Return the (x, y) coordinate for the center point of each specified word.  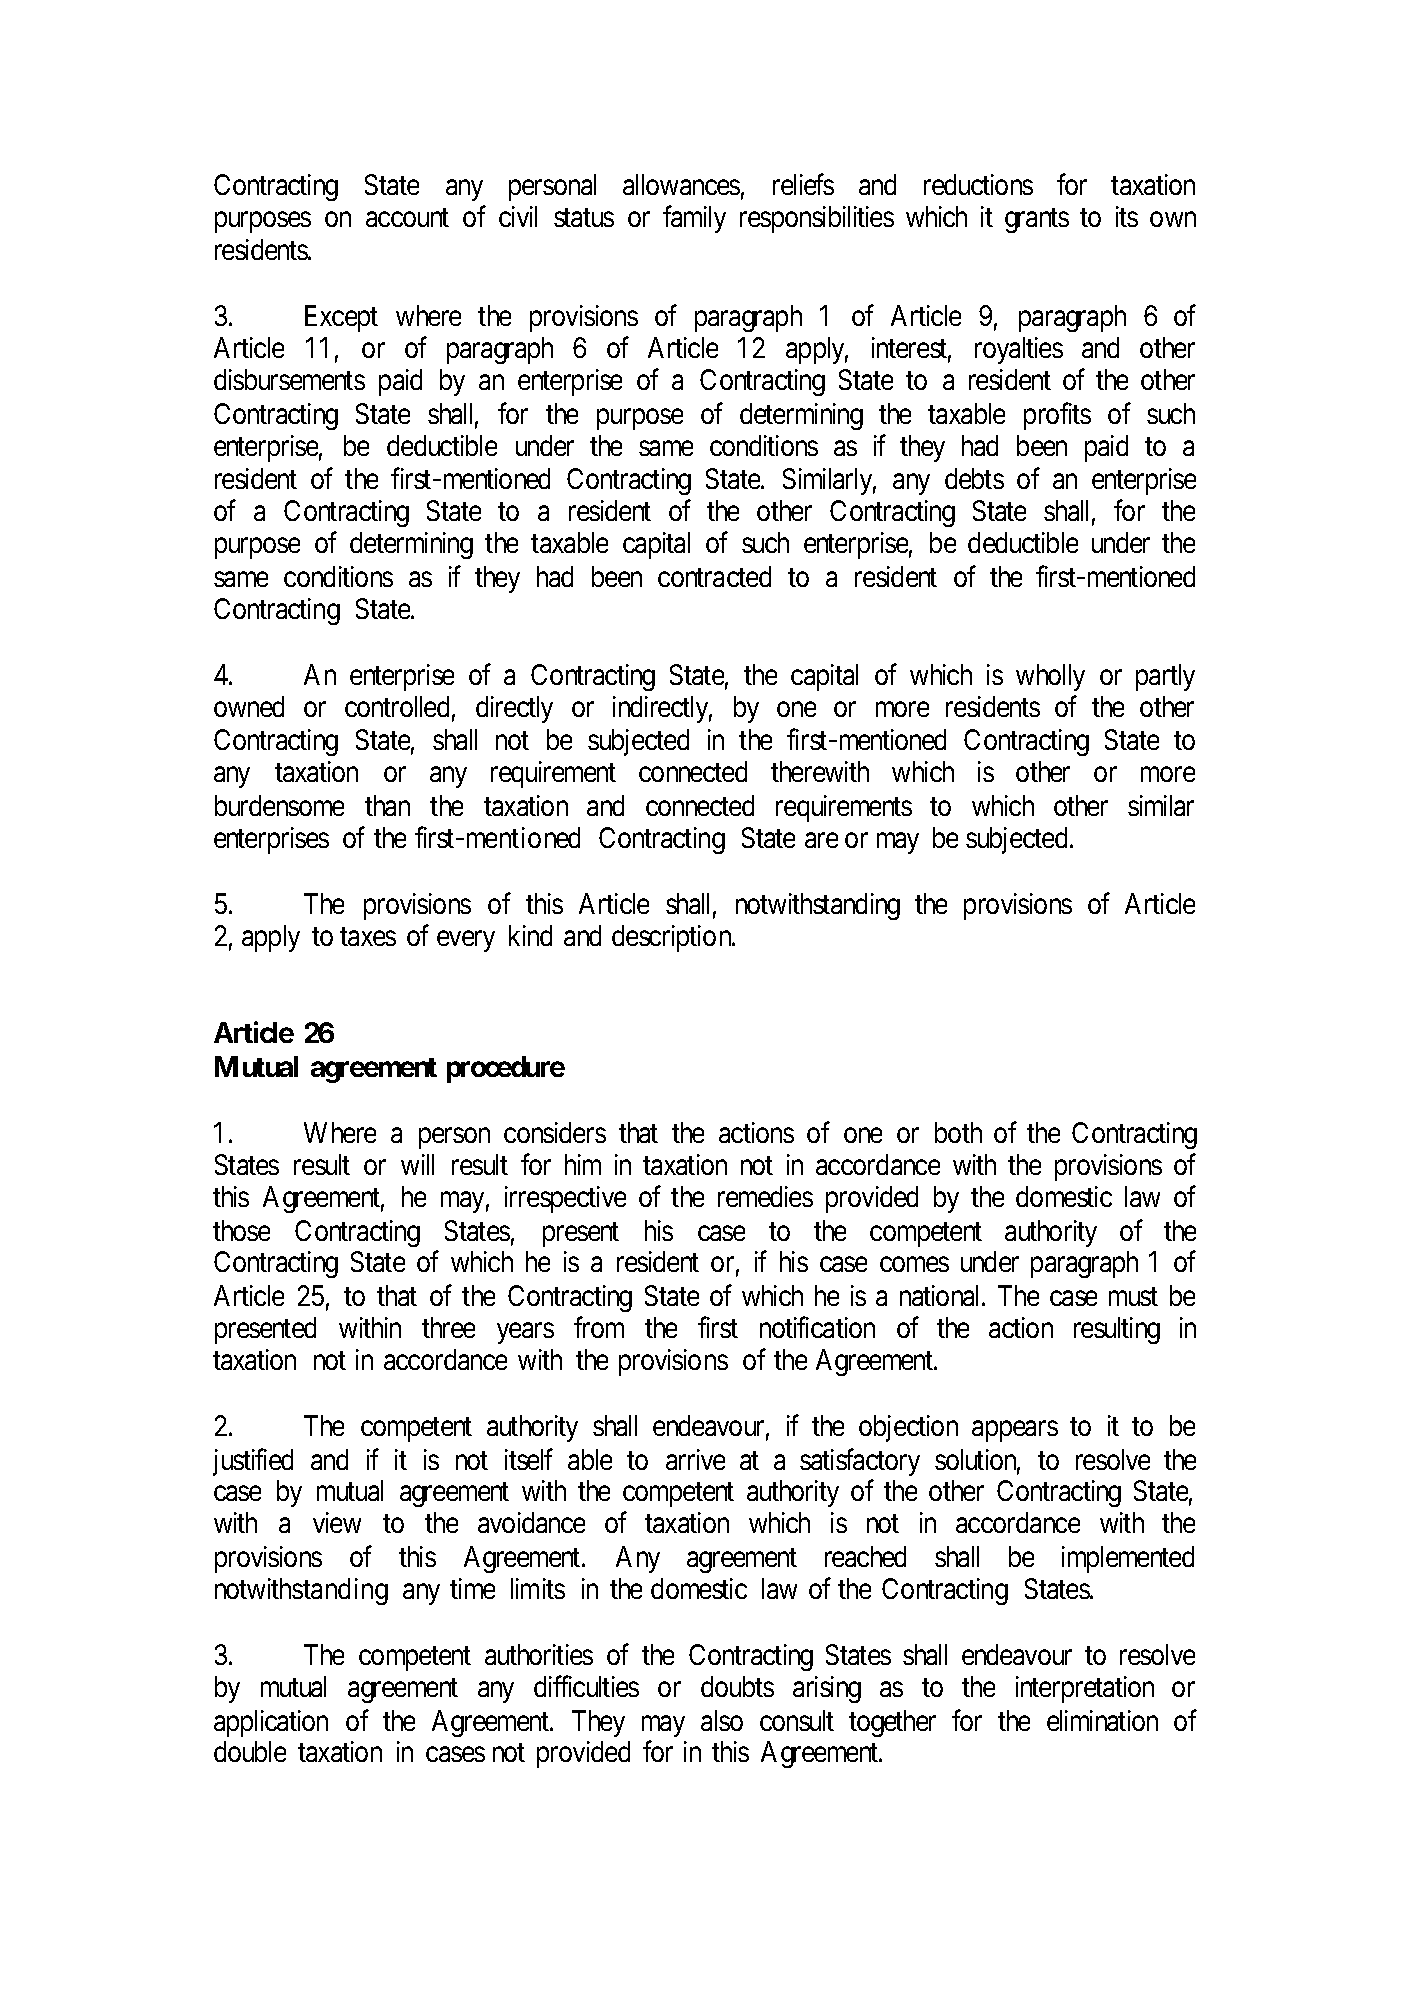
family (694, 219)
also (722, 1720)
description (673, 938)
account (407, 217)
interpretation (1085, 1689)
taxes (368, 936)
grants (1037, 220)
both (958, 1132)
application (271, 1723)
